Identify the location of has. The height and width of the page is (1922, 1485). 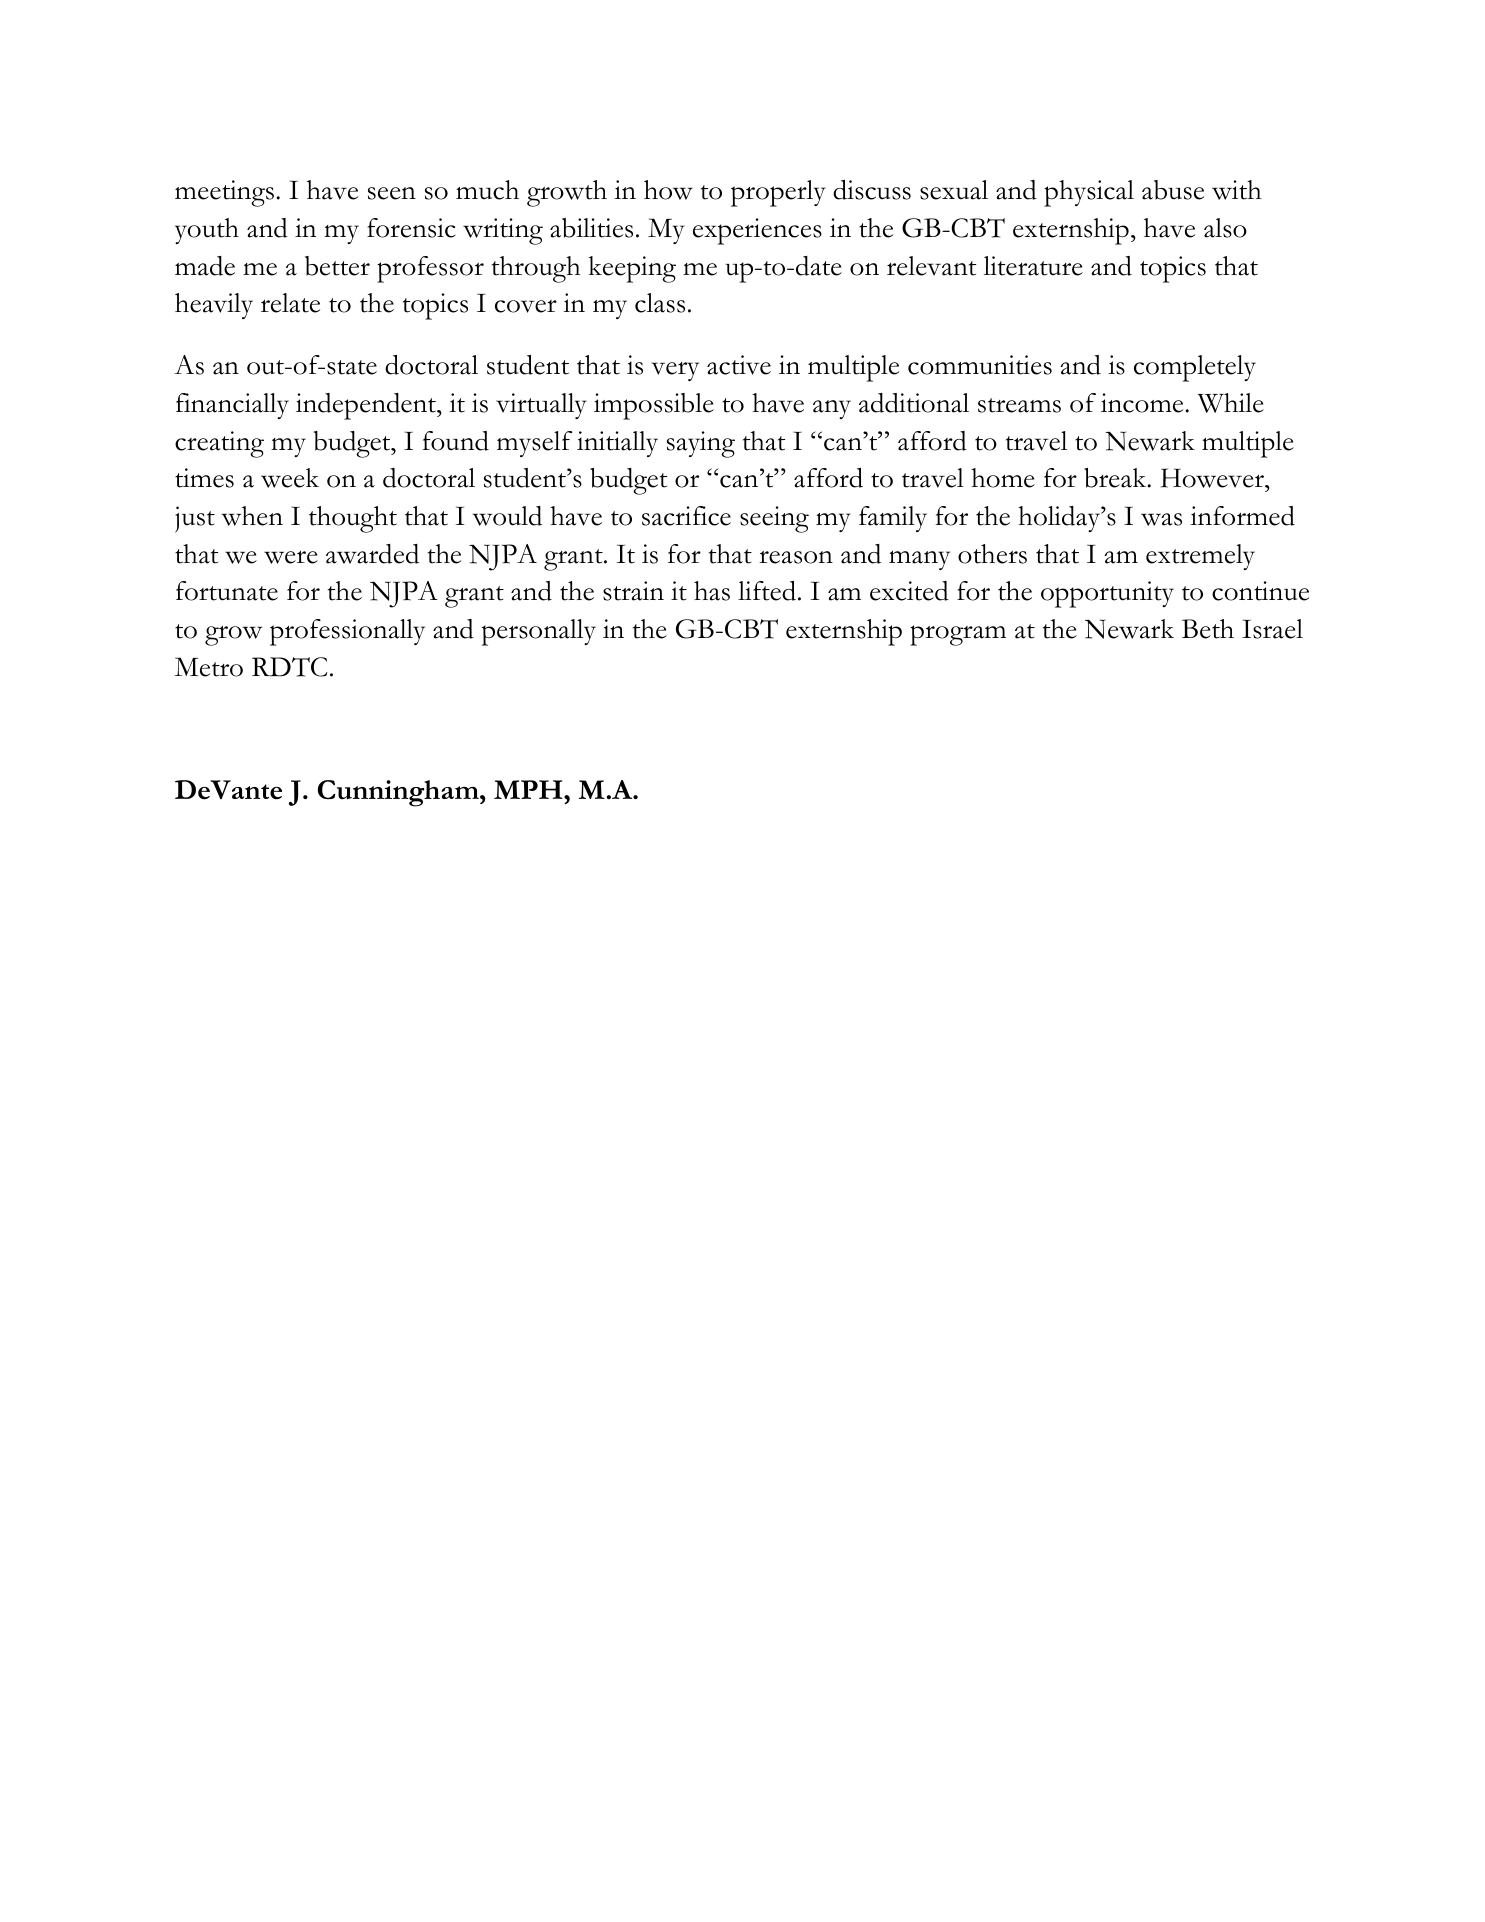
(712, 591).
